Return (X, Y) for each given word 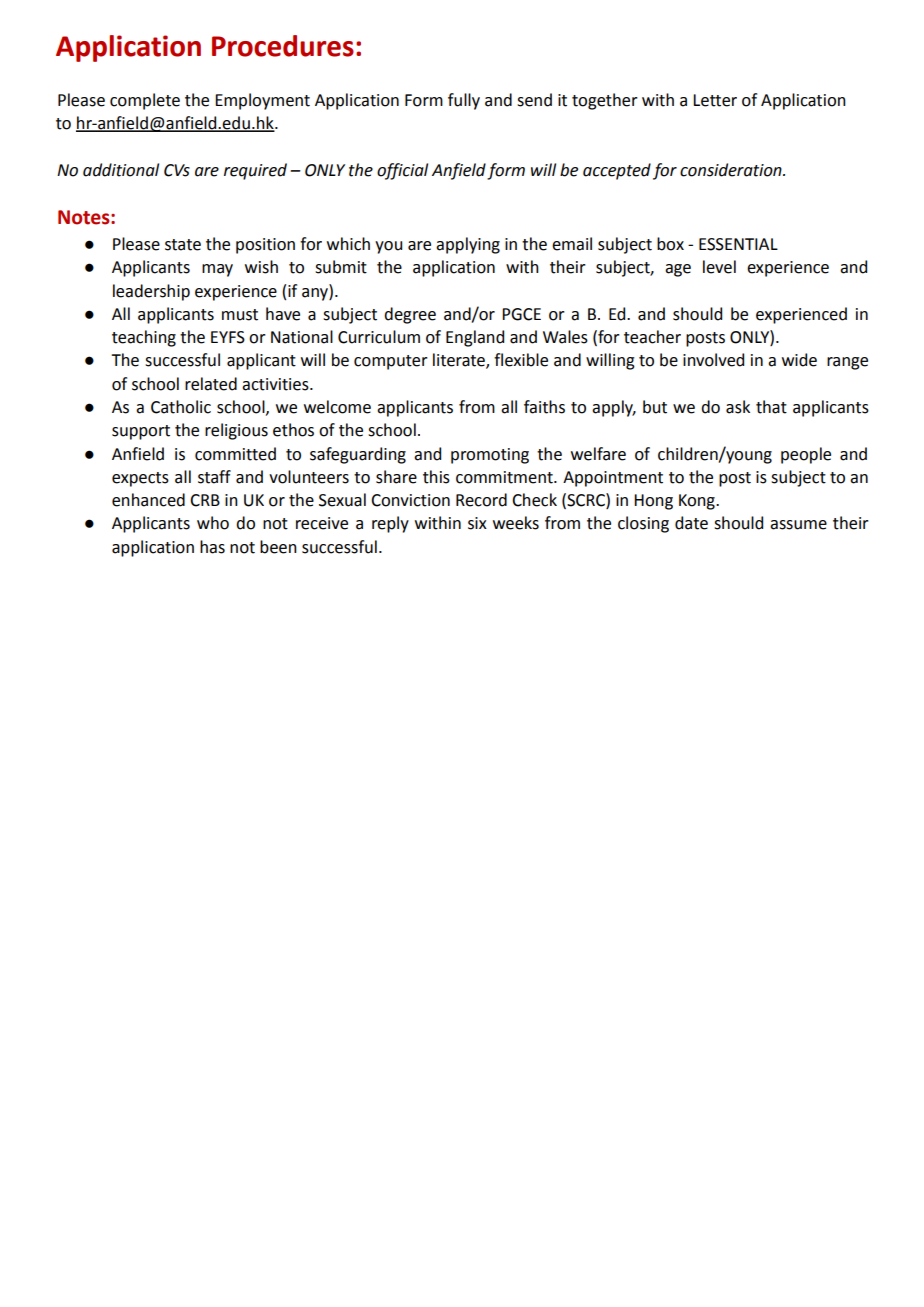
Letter (715, 100)
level (719, 267)
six (477, 523)
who (213, 523)
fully (464, 101)
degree (410, 315)
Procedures (283, 46)
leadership (151, 292)
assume (798, 525)
